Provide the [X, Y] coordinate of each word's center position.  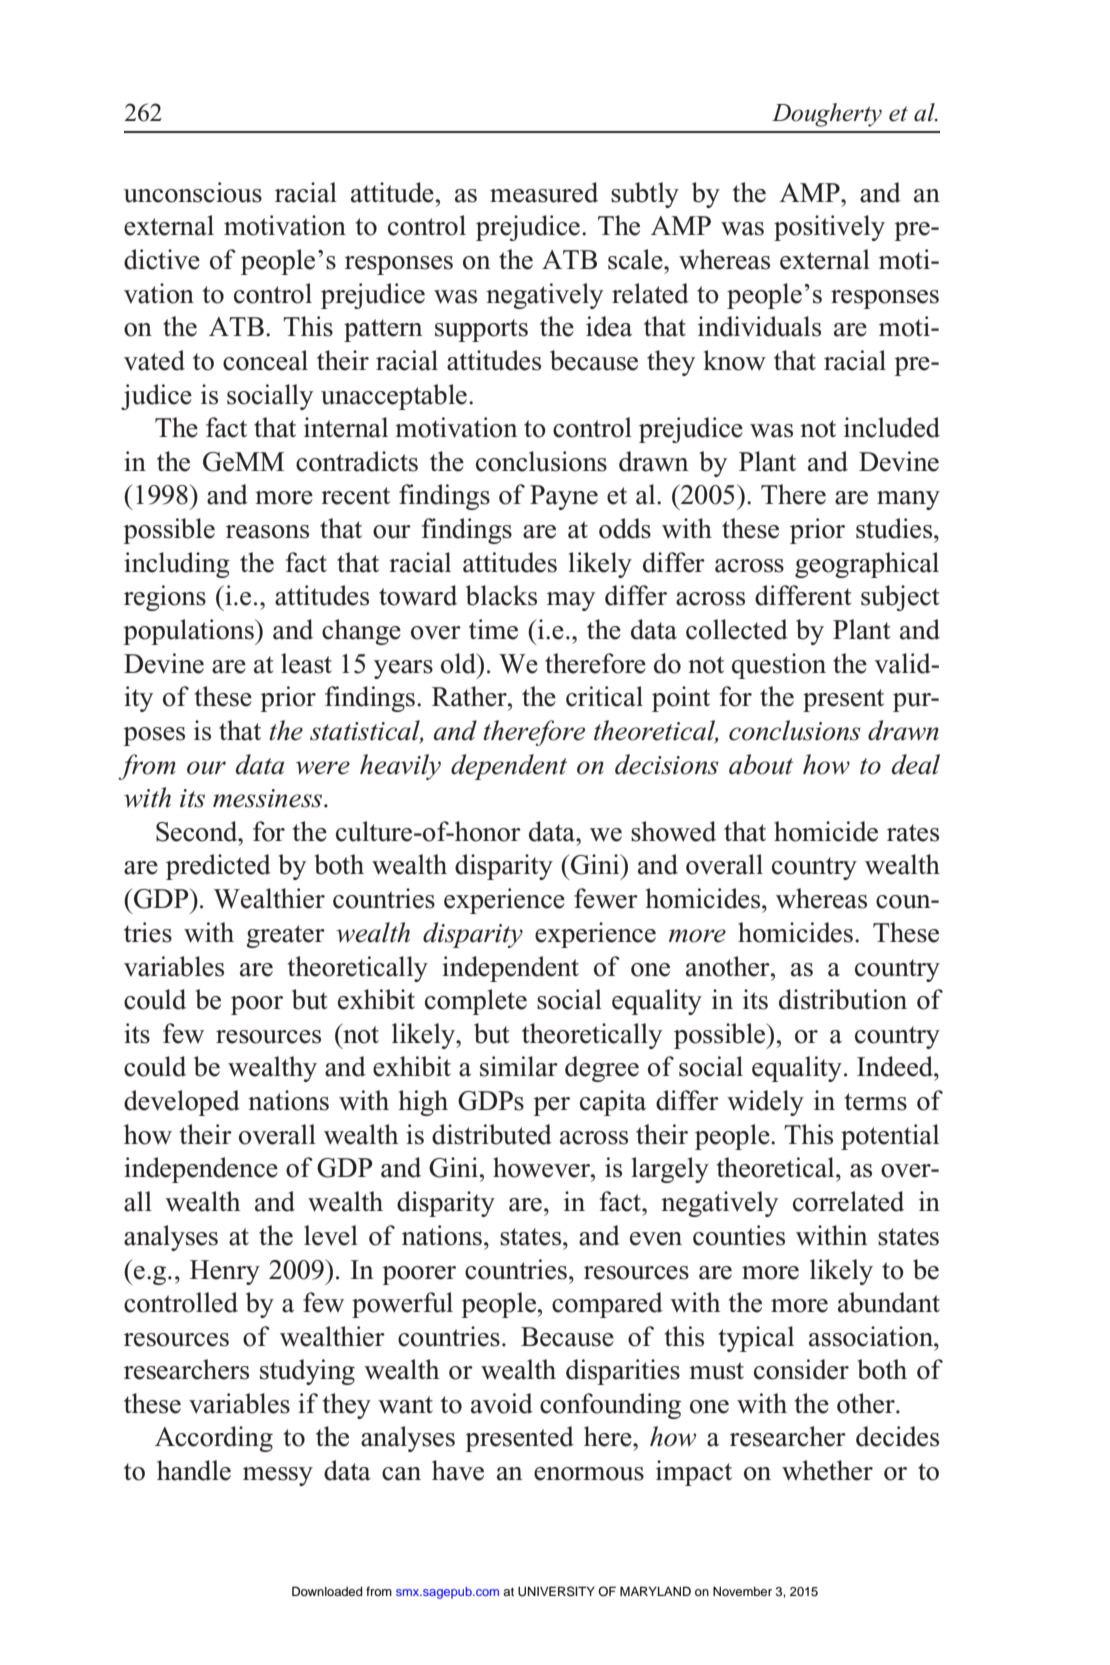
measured [544, 192]
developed [182, 1103]
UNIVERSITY [556, 1591]
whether [827, 1470]
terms [876, 1102]
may [571, 601]
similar [519, 1066]
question [779, 666]
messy [278, 1476]
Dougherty [827, 115]
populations [189, 632]
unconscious [193, 192]
